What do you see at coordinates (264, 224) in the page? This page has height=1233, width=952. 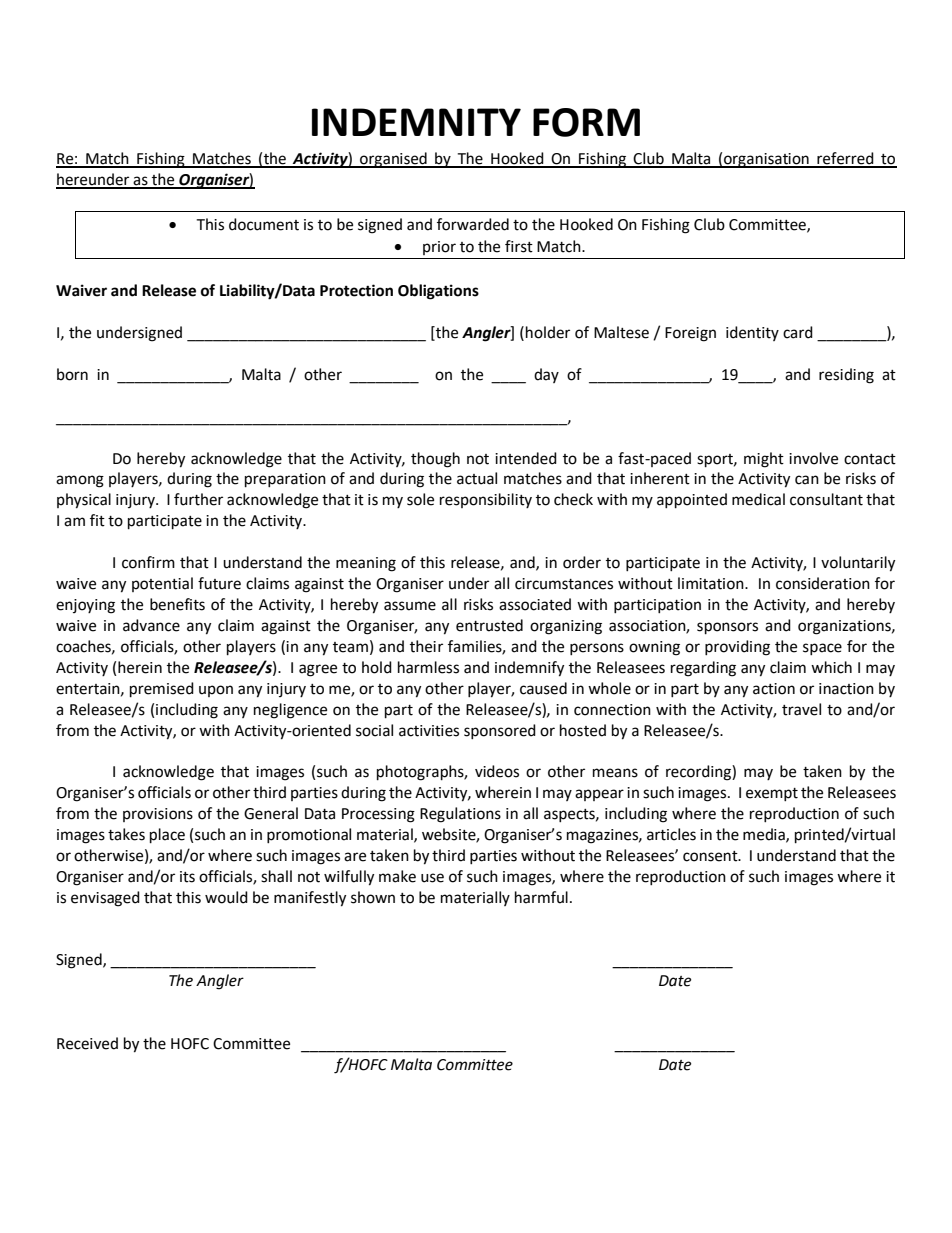 I see `document` at bounding box center [264, 224].
